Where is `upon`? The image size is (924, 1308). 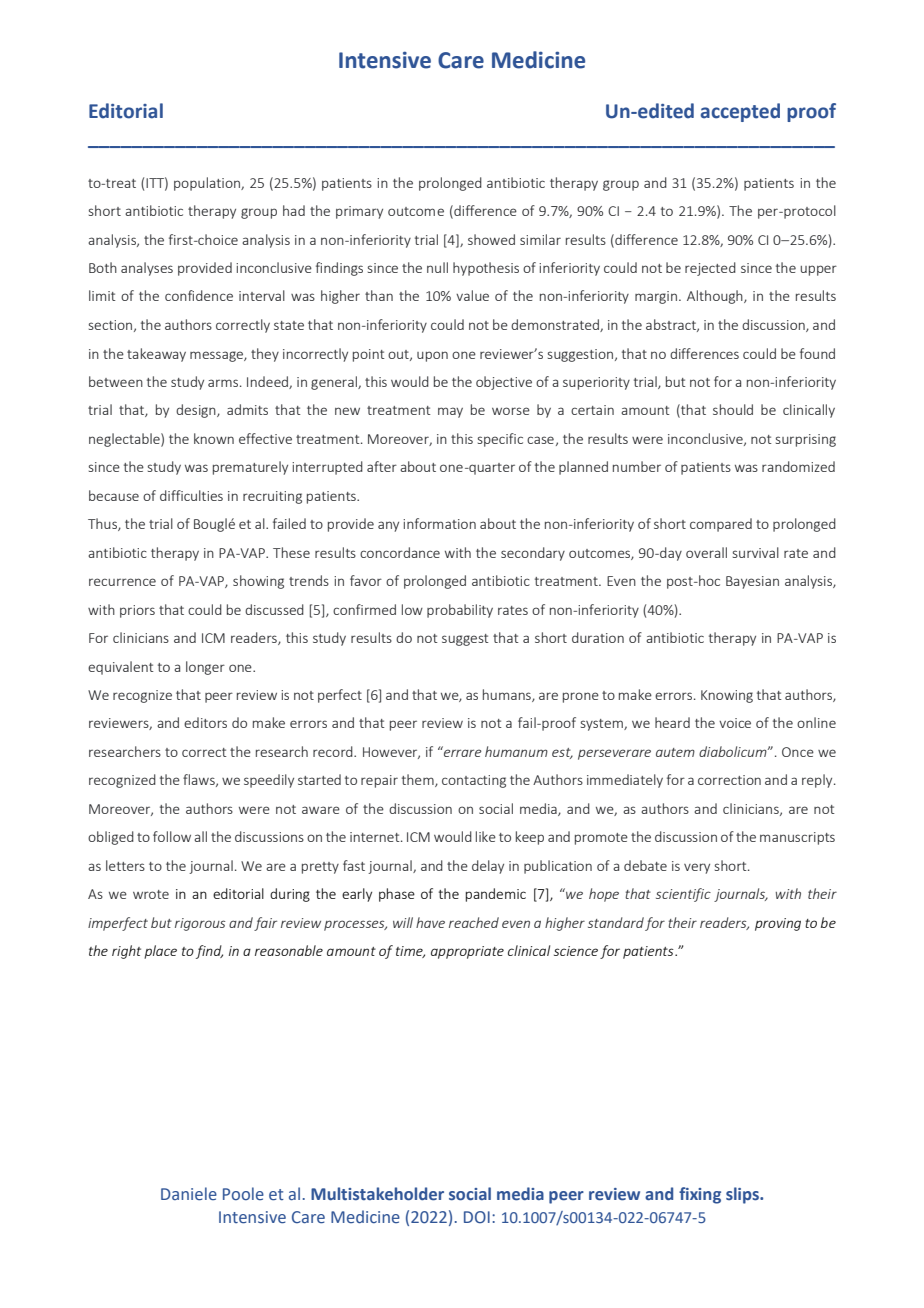 upon is located at coordinates (432, 356).
